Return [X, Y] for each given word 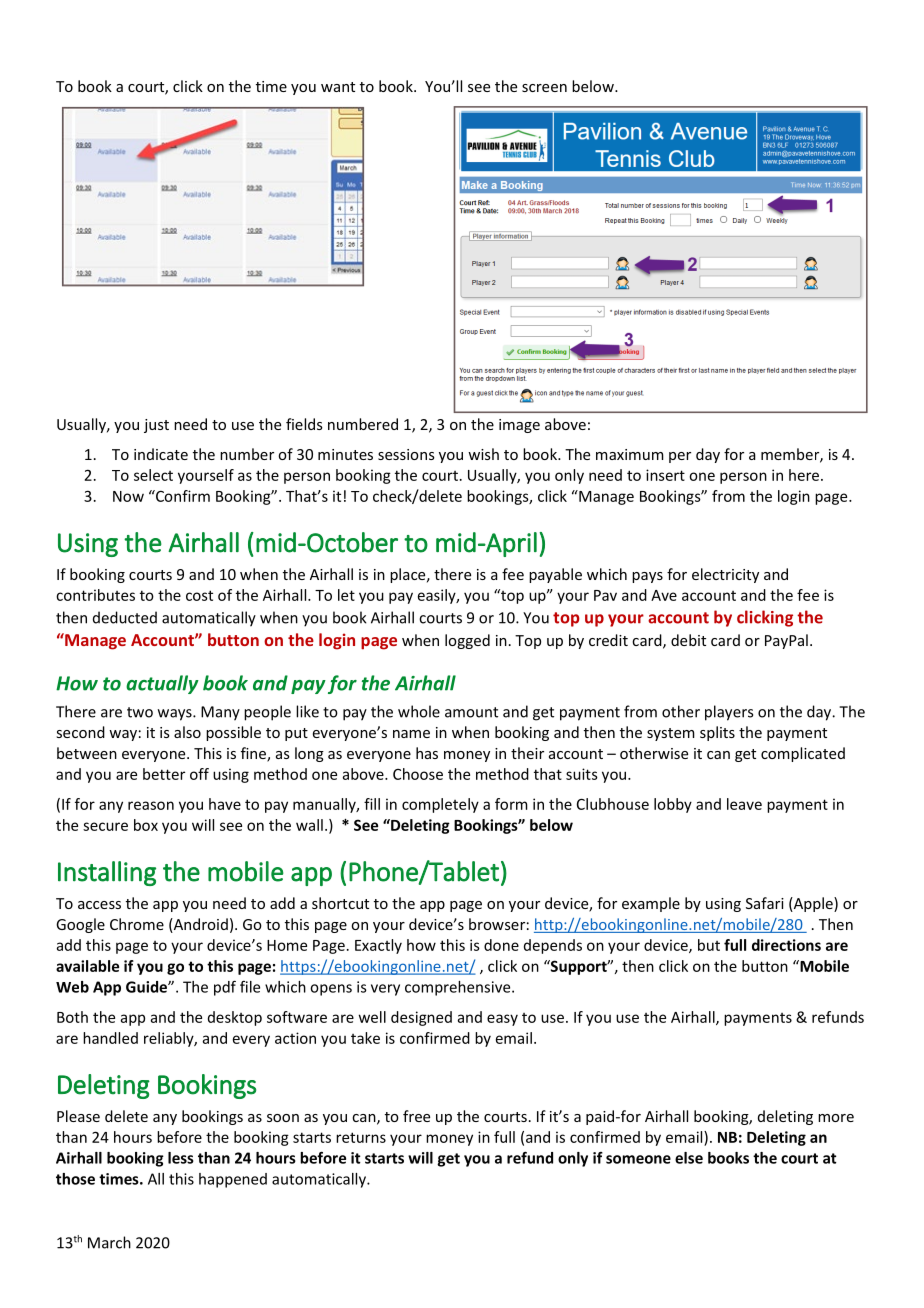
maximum [630, 454]
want [338, 87]
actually [162, 684]
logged [467, 641]
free [416, 1116]
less [181, 1158]
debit [688, 640]
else [689, 1158]
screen [544, 88]
